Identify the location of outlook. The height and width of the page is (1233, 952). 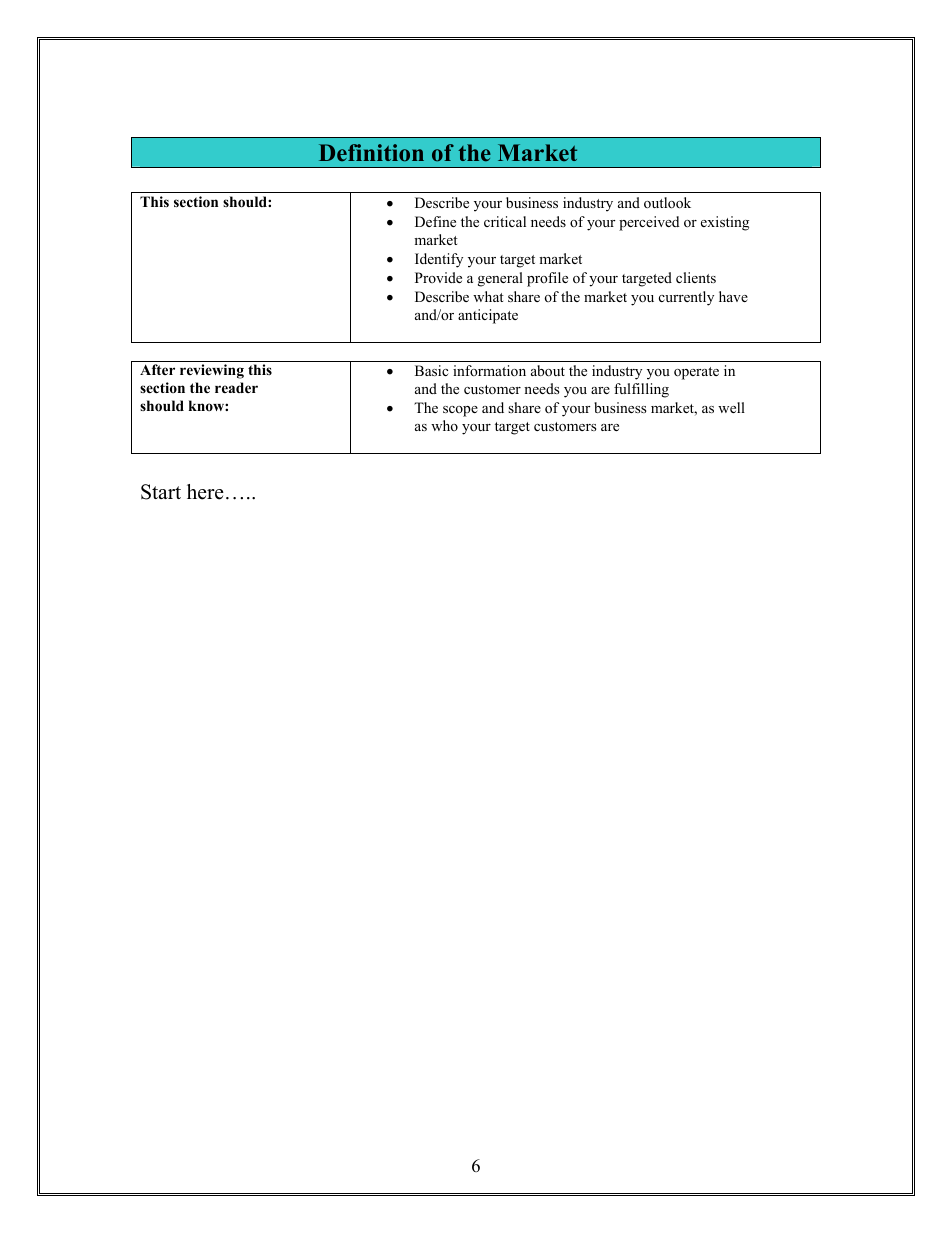
(667, 202).
